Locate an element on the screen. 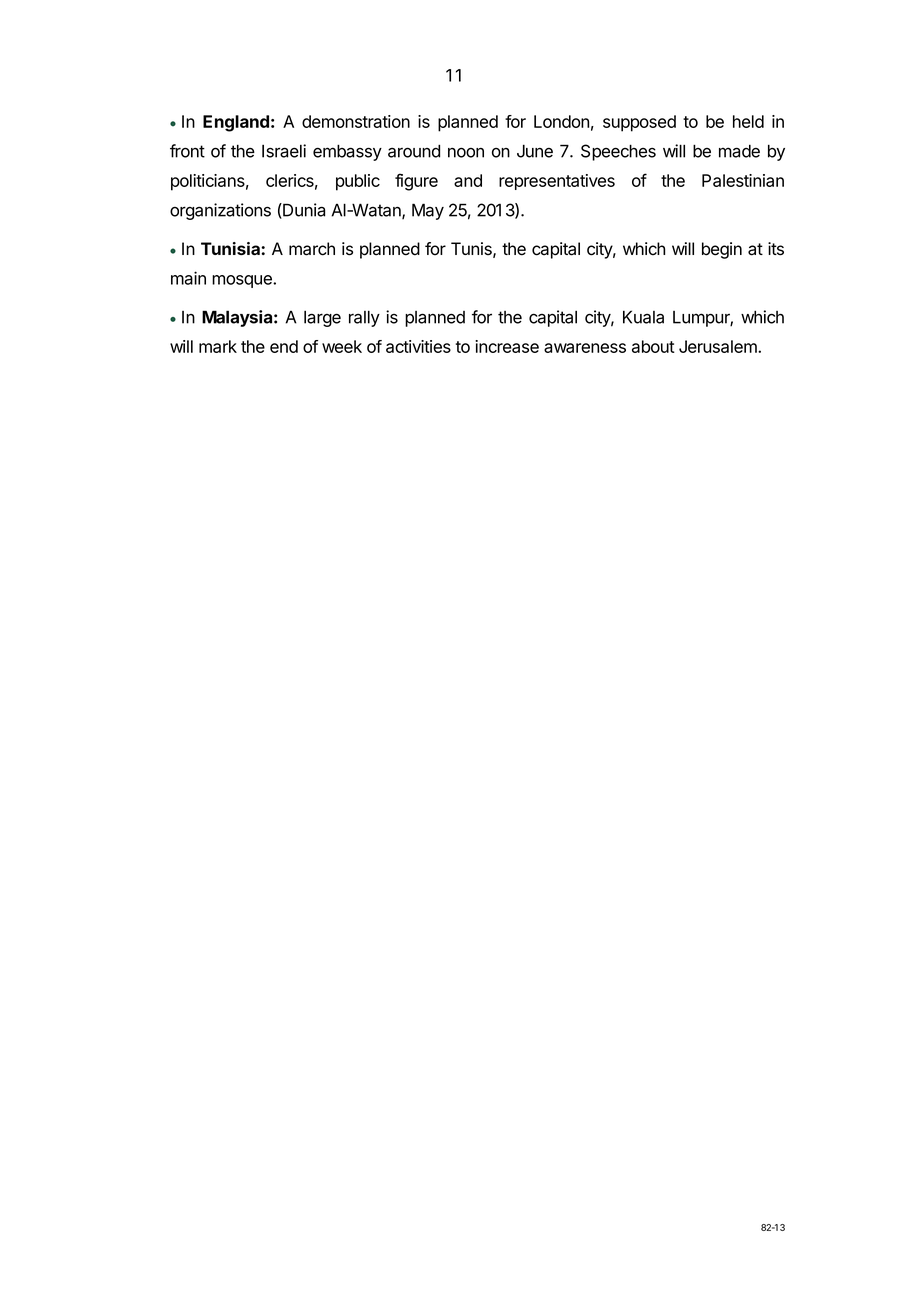 The height and width of the screenshot is (1308, 924). held is located at coordinates (748, 121).
